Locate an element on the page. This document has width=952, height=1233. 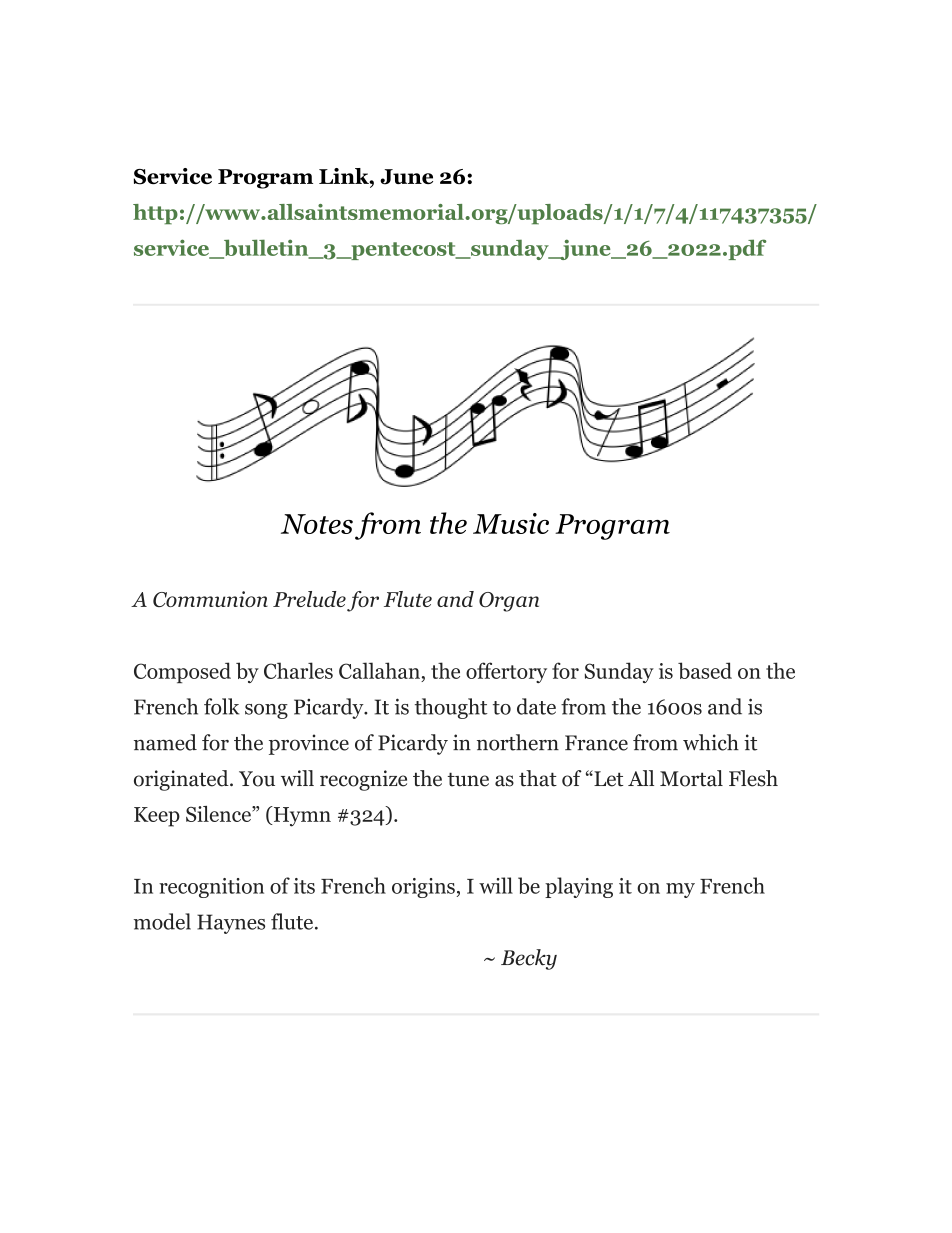
playing is located at coordinates (579, 887).
